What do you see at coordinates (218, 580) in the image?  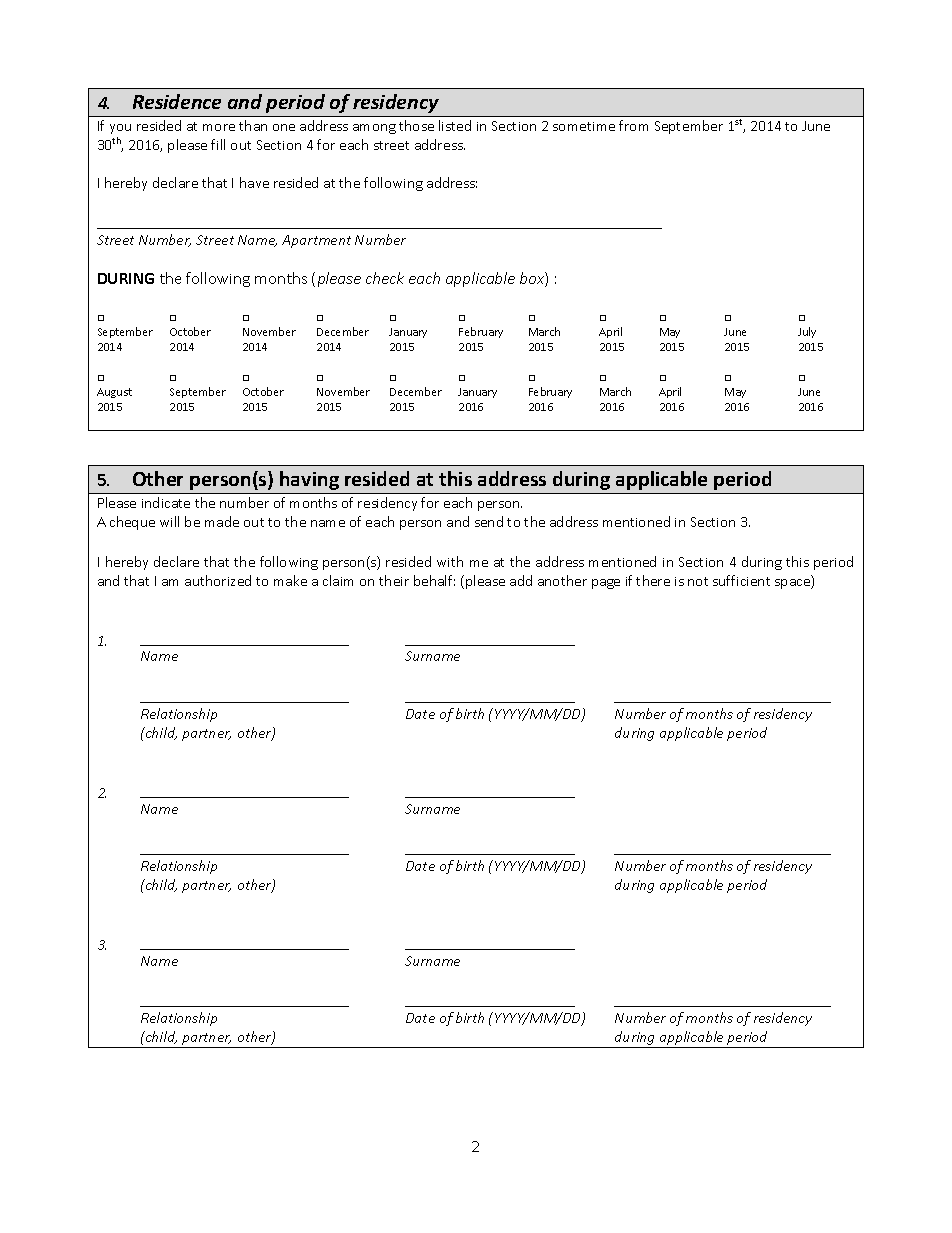 I see `authorized` at bounding box center [218, 580].
